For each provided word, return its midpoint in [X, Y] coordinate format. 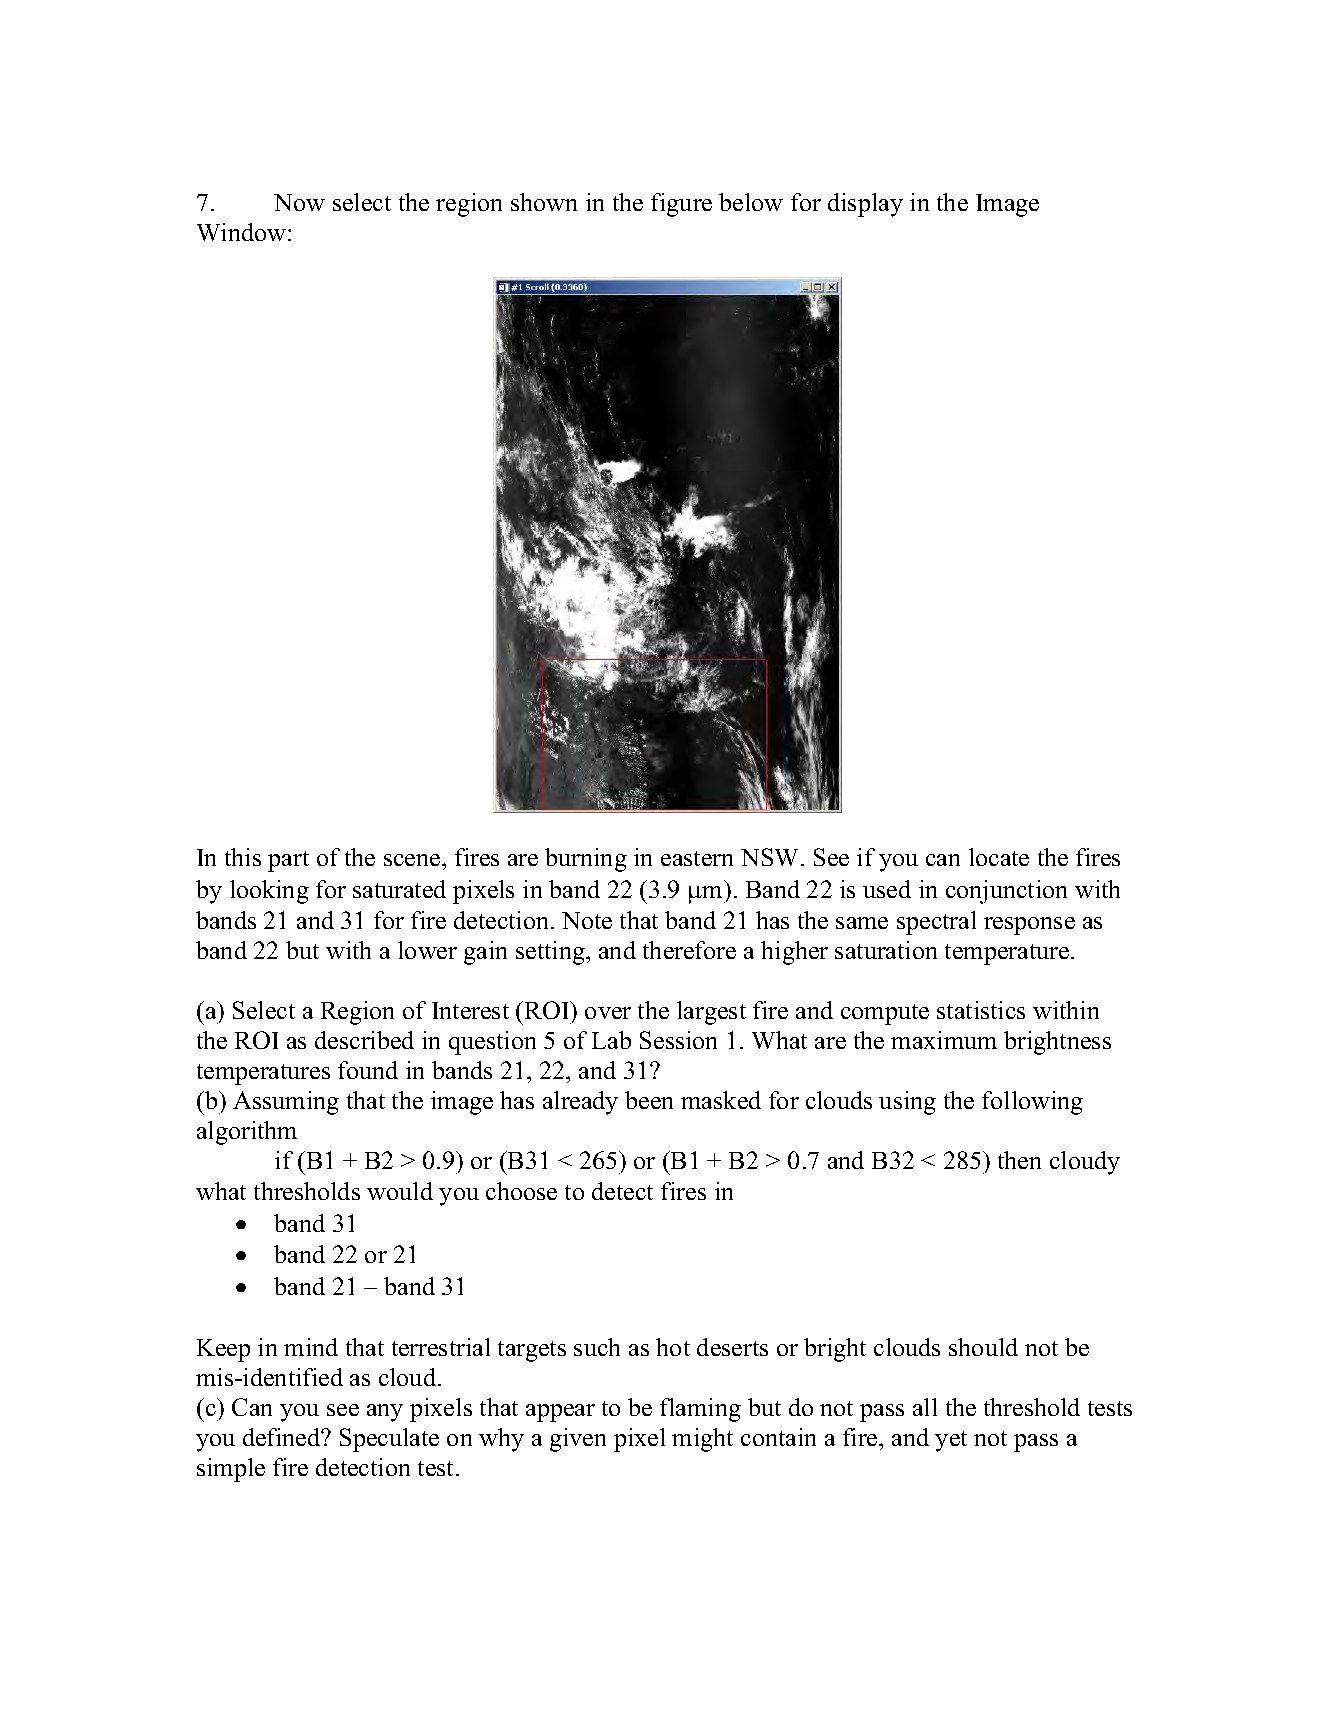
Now [299, 202]
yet [951, 1441]
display [865, 205]
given [578, 1440]
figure [681, 205]
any [385, 1413]
